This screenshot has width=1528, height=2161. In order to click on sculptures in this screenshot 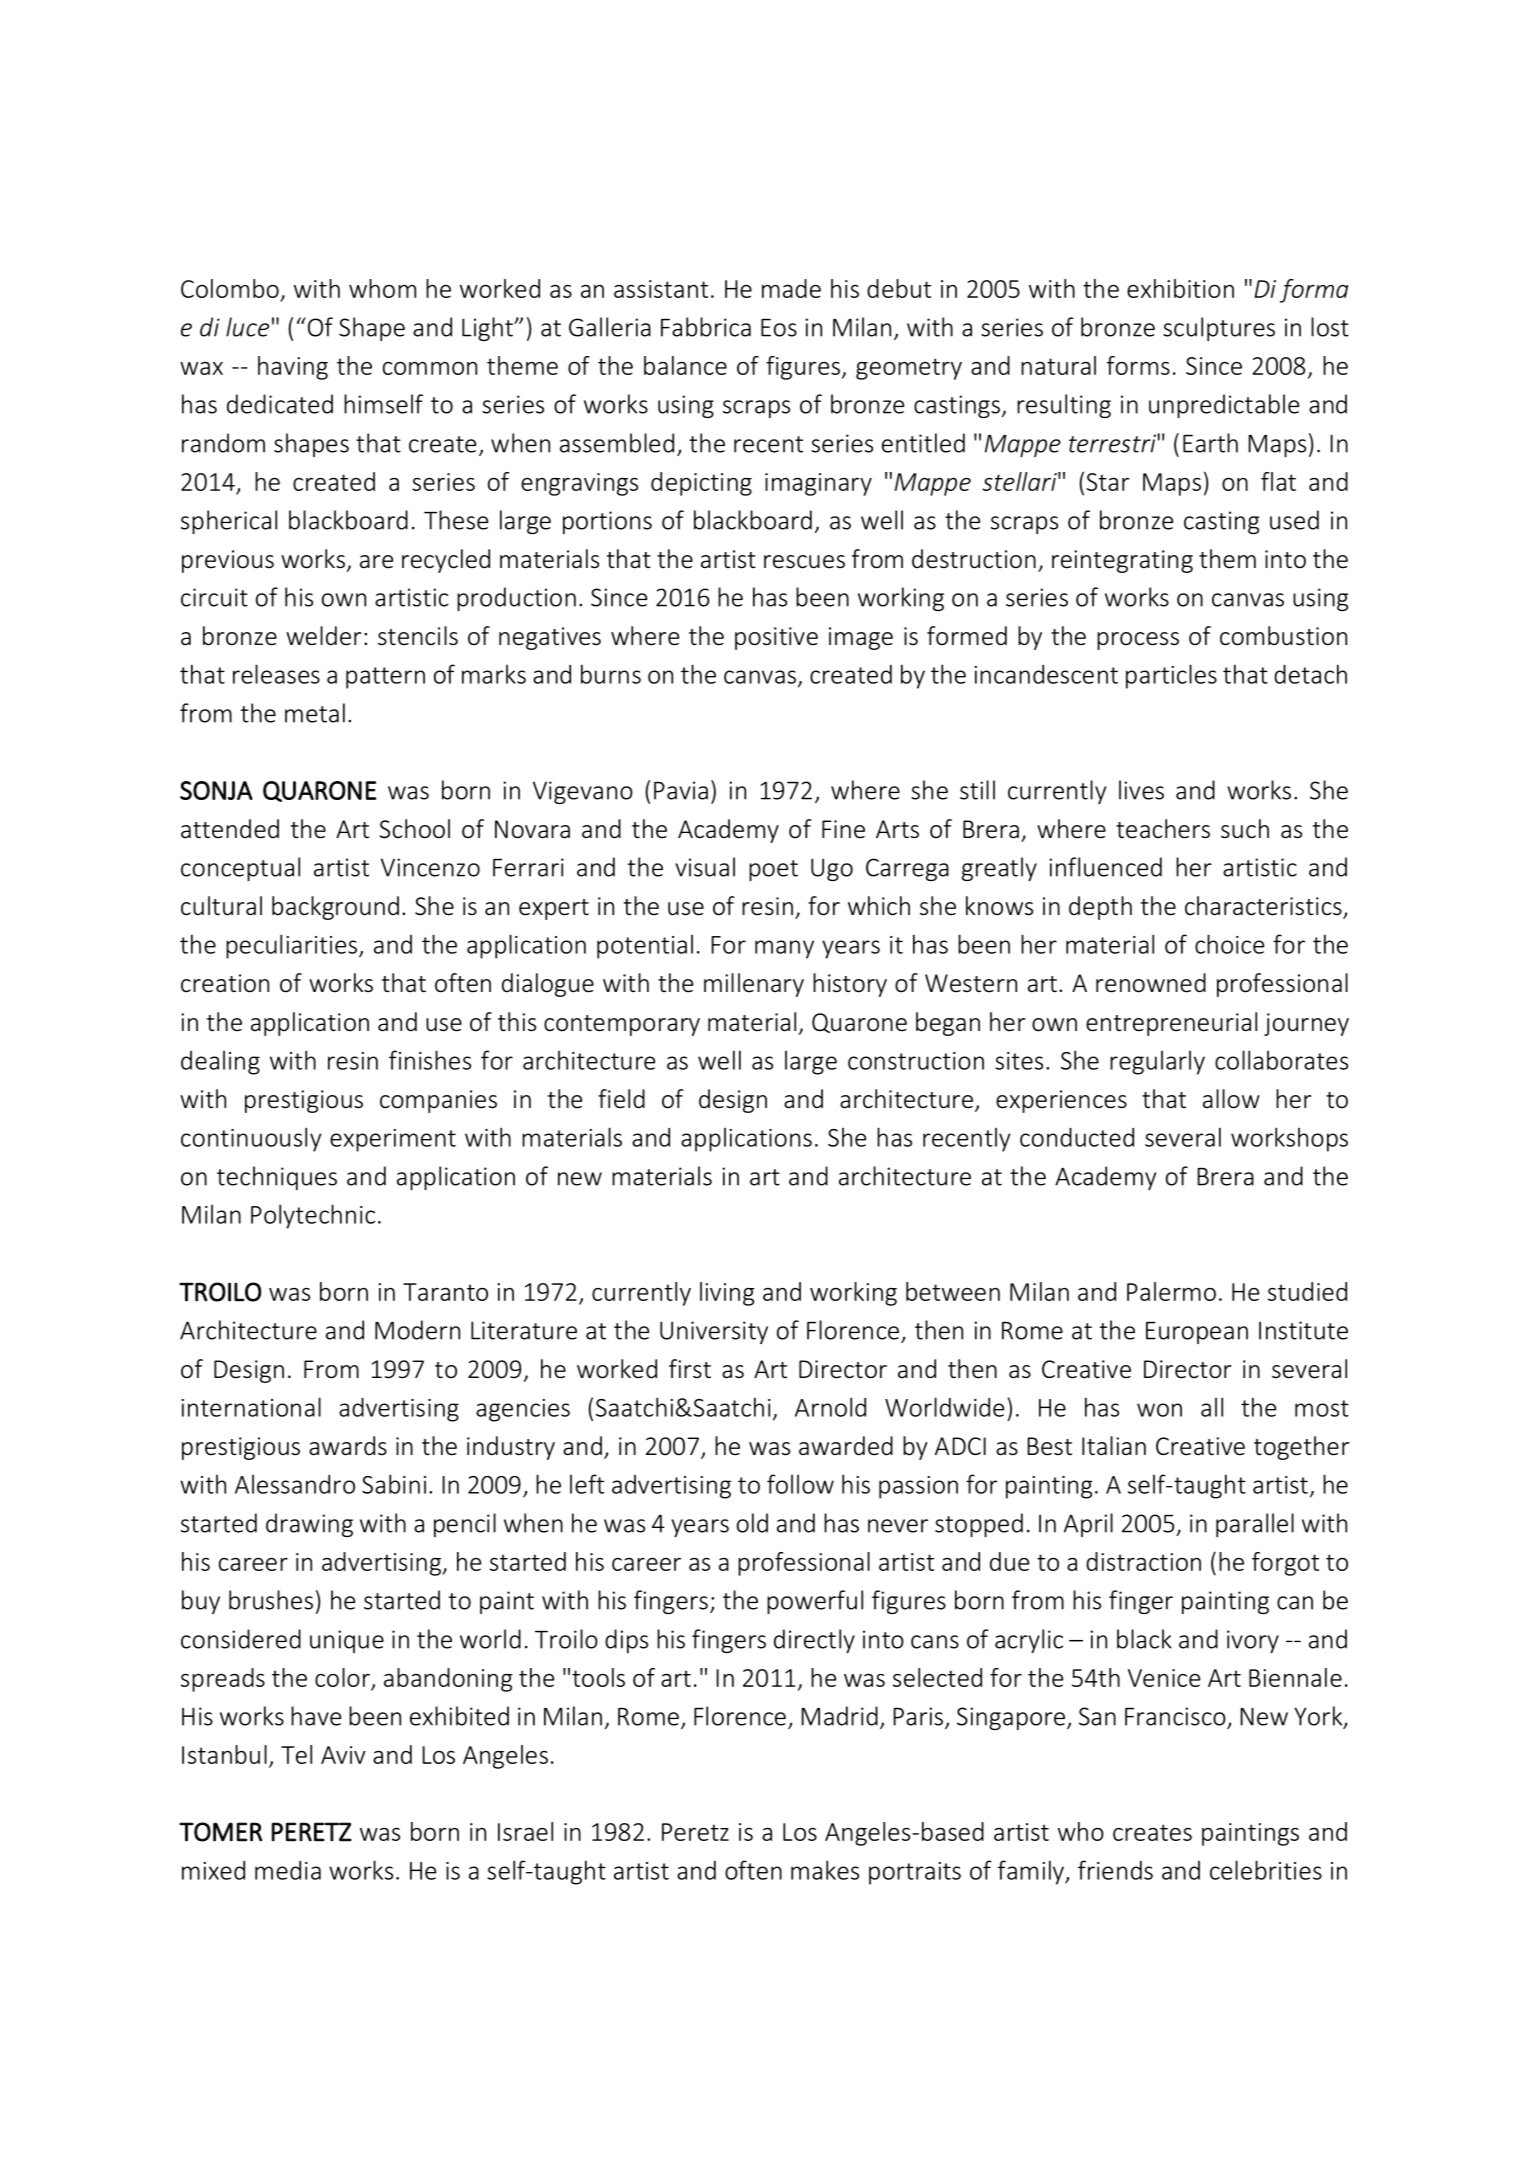, I will do `click(1219, 329)`.
